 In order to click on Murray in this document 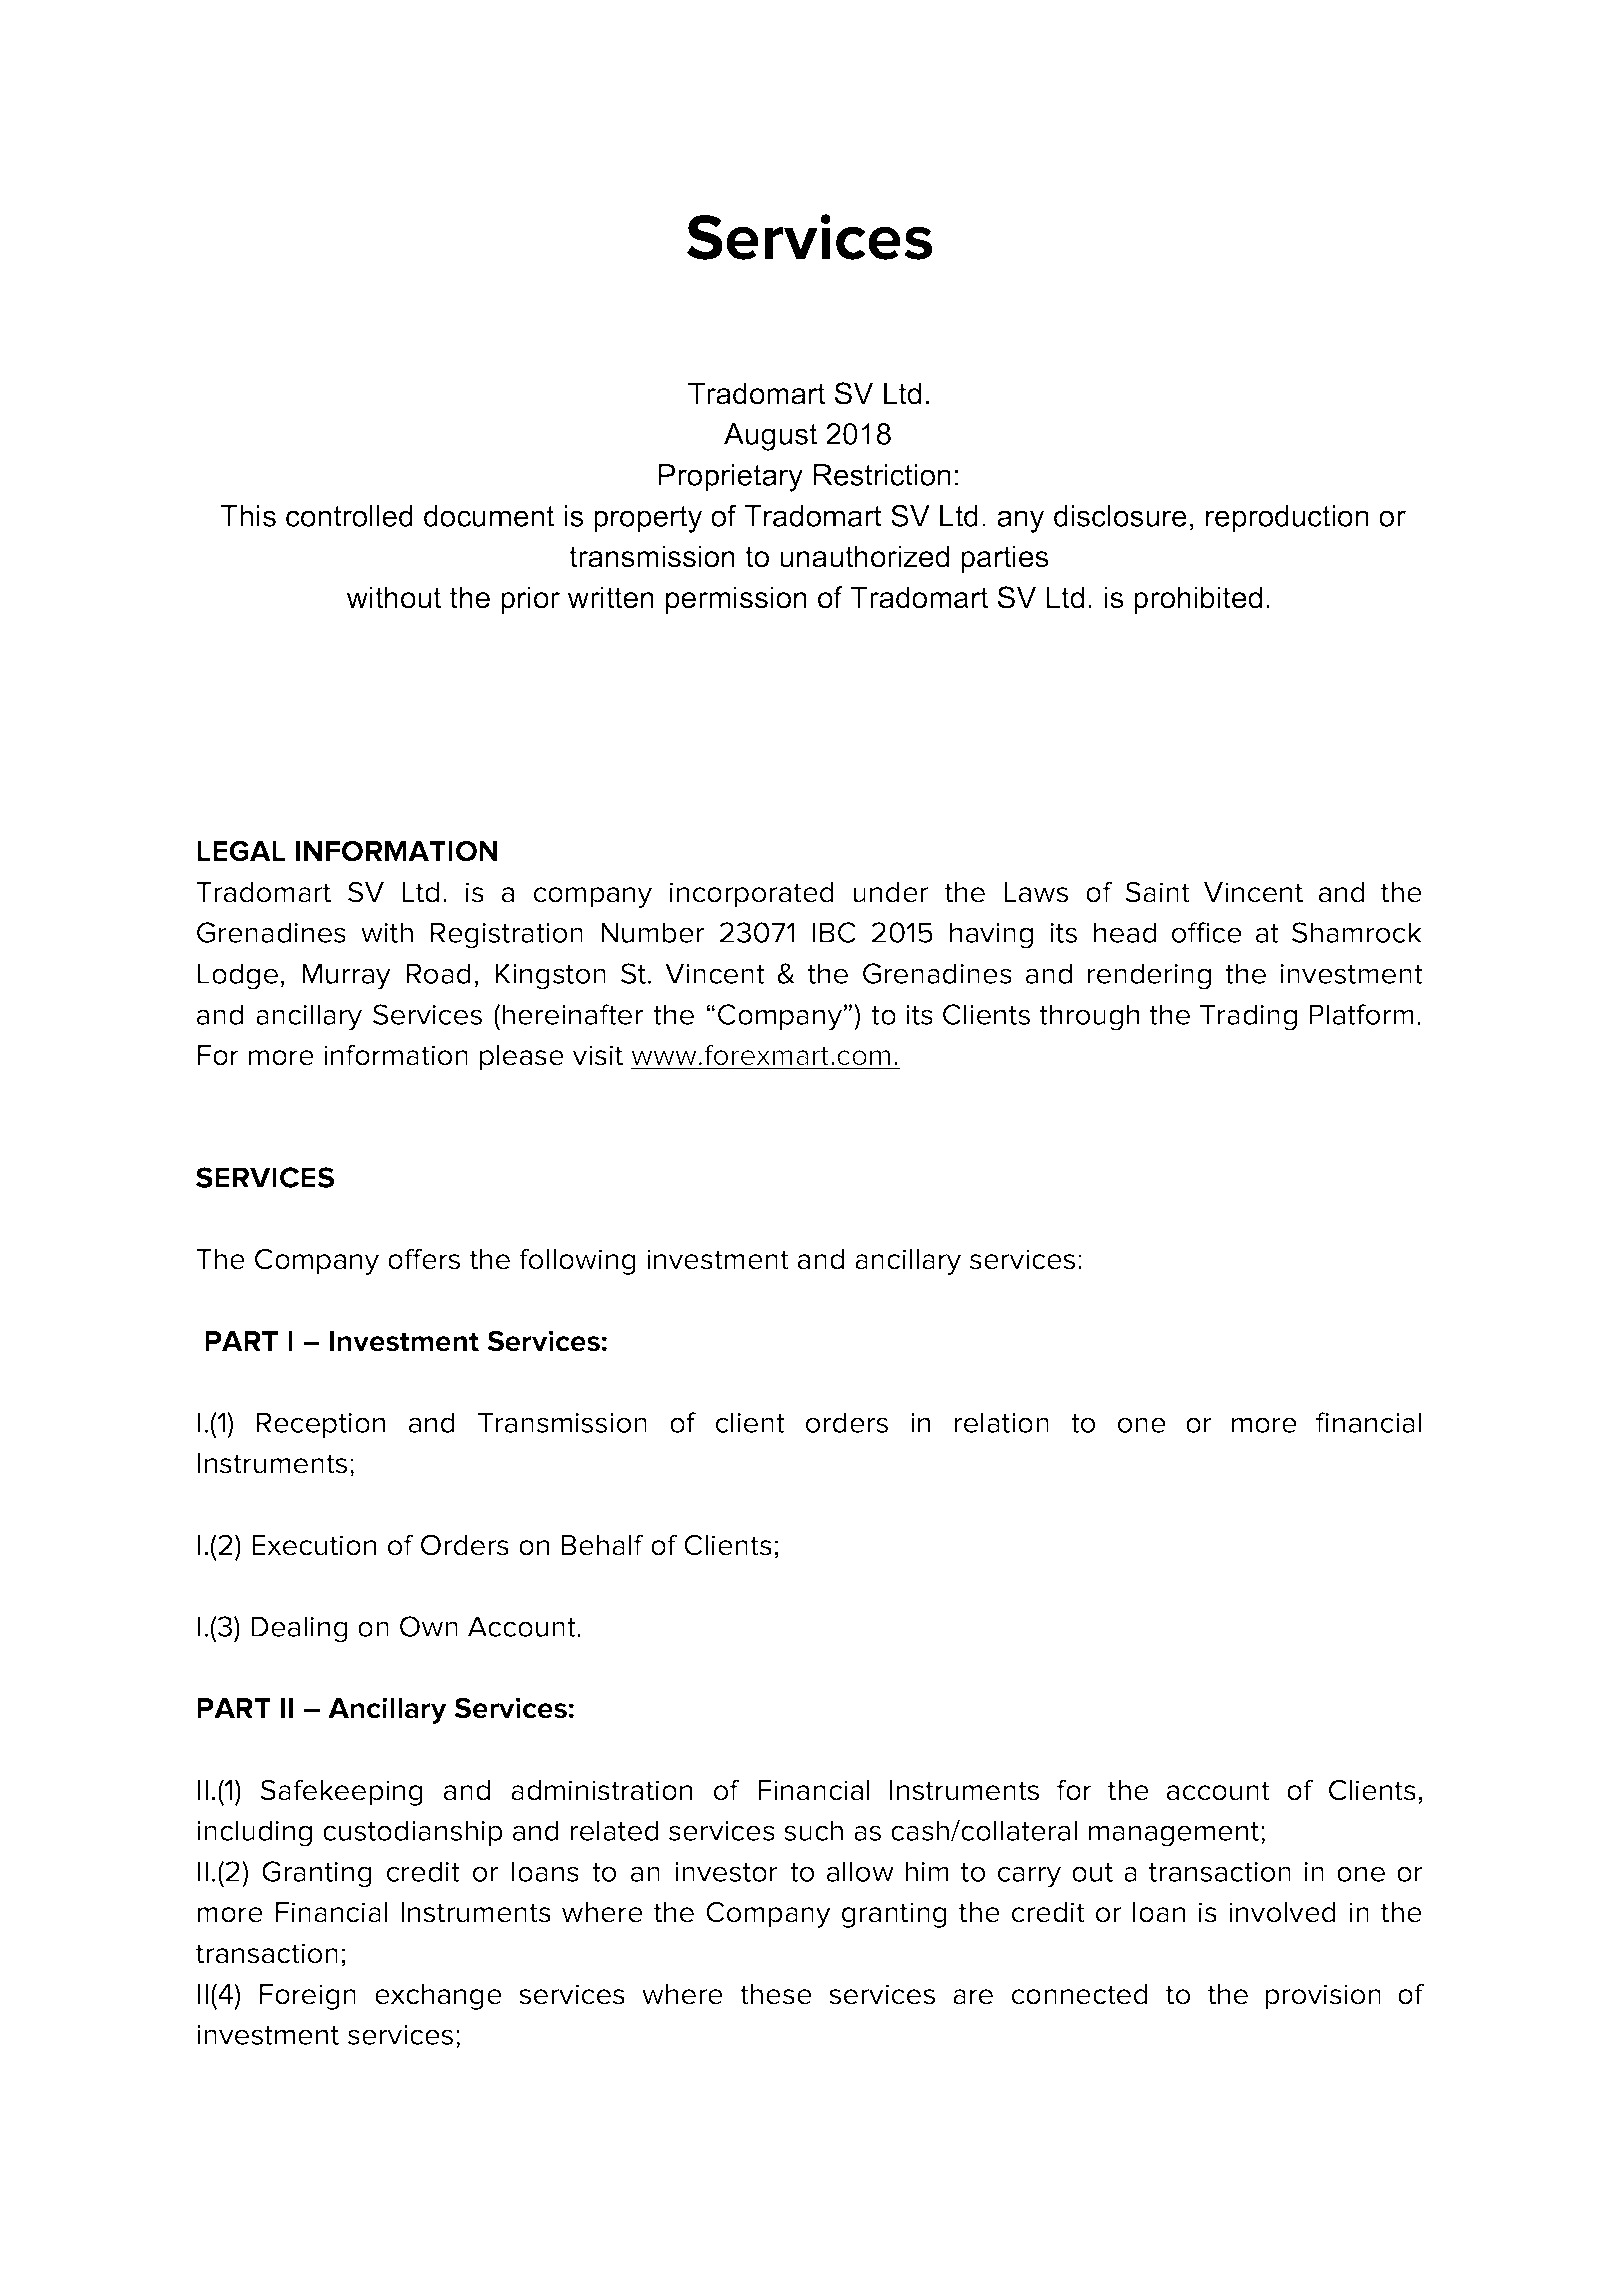, I will do `click(346, 976)`.
